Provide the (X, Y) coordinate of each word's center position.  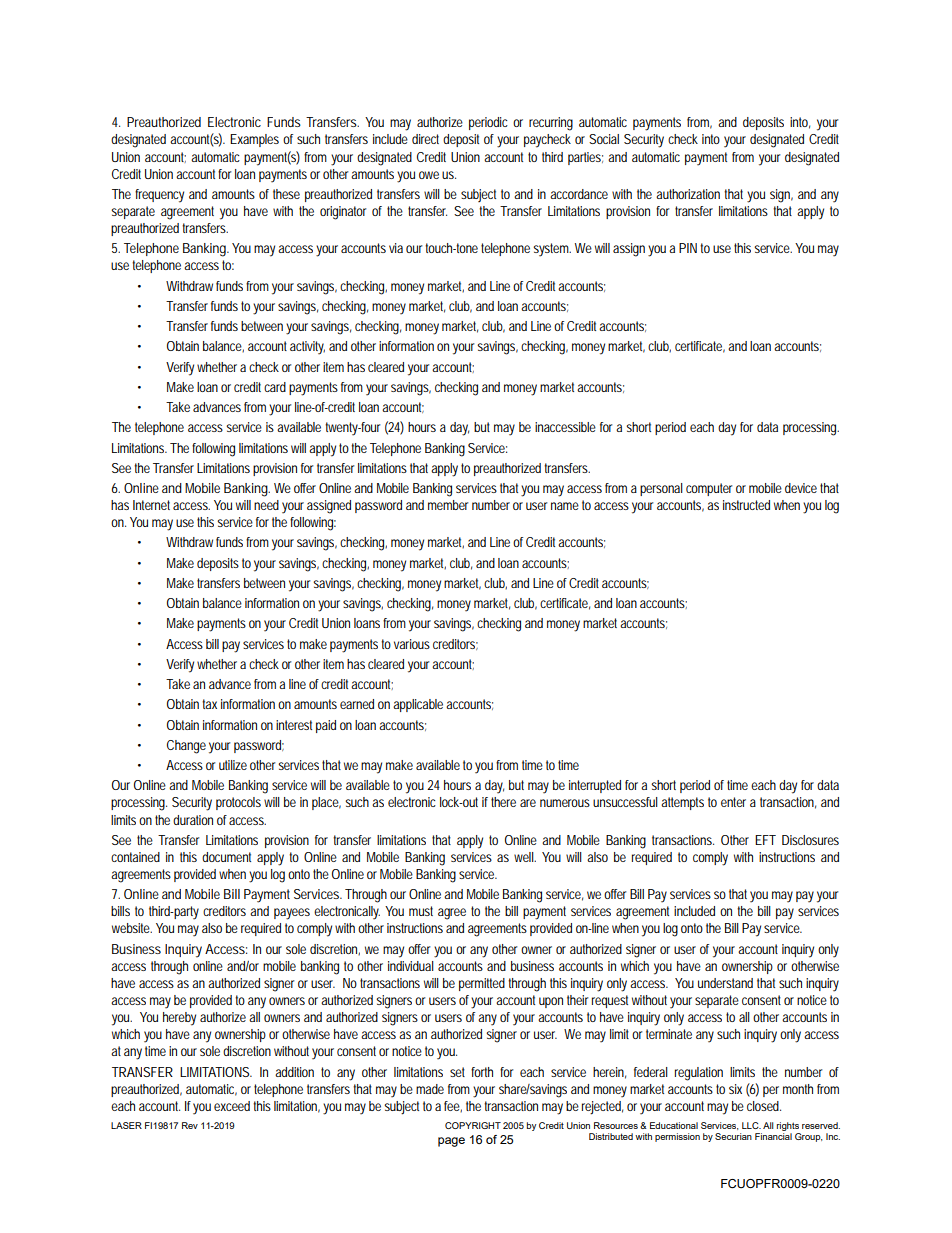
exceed (232, 1106)
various (412, 644)
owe (429, 175)
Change (186, 747)
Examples (254, 140)
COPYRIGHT (473, 1125)
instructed (746, 505)
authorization (688, 194)
